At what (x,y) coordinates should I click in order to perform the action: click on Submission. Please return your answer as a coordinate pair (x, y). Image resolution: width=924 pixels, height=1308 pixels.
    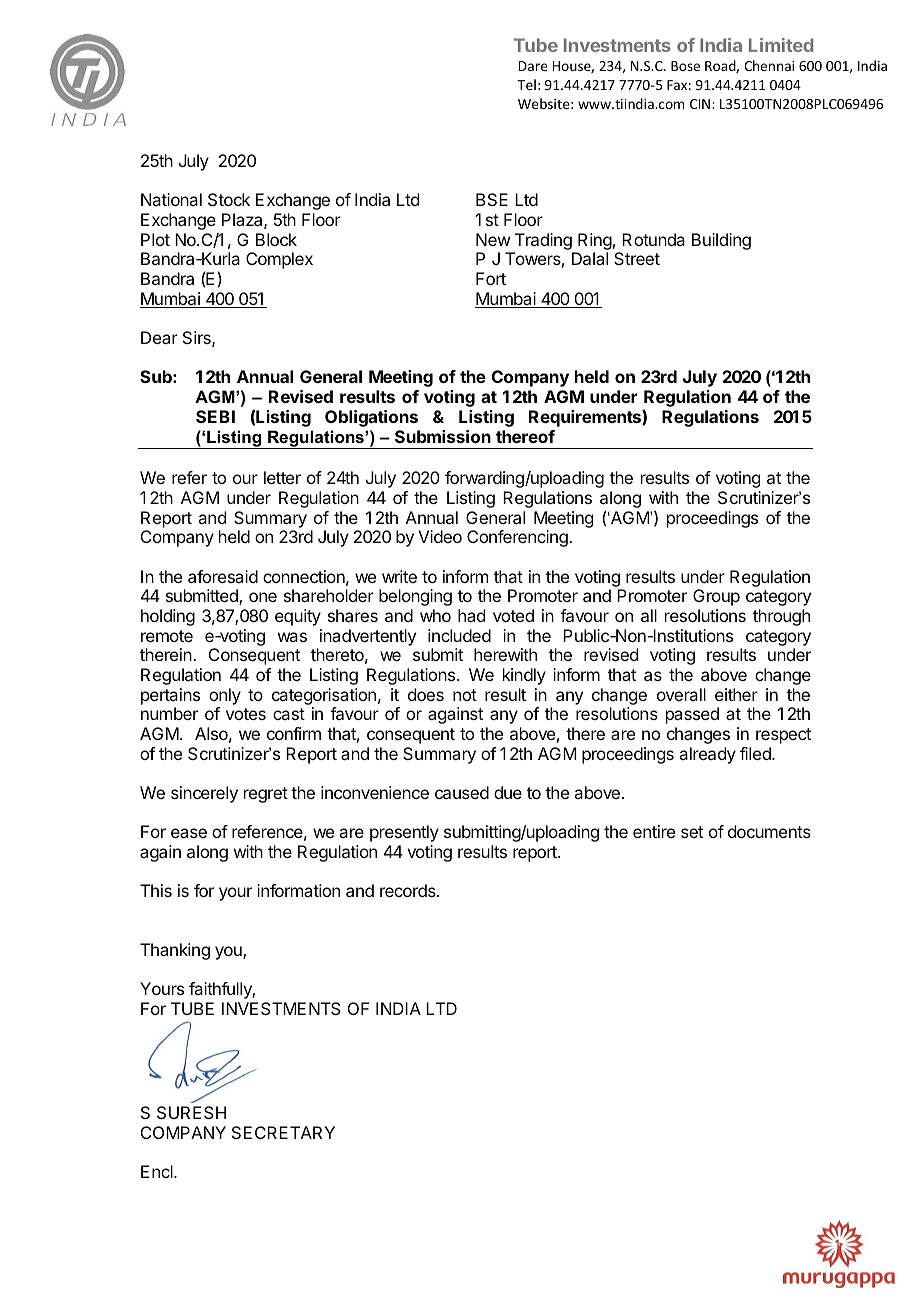
    Looking at the image, I should click on (443, 436).
